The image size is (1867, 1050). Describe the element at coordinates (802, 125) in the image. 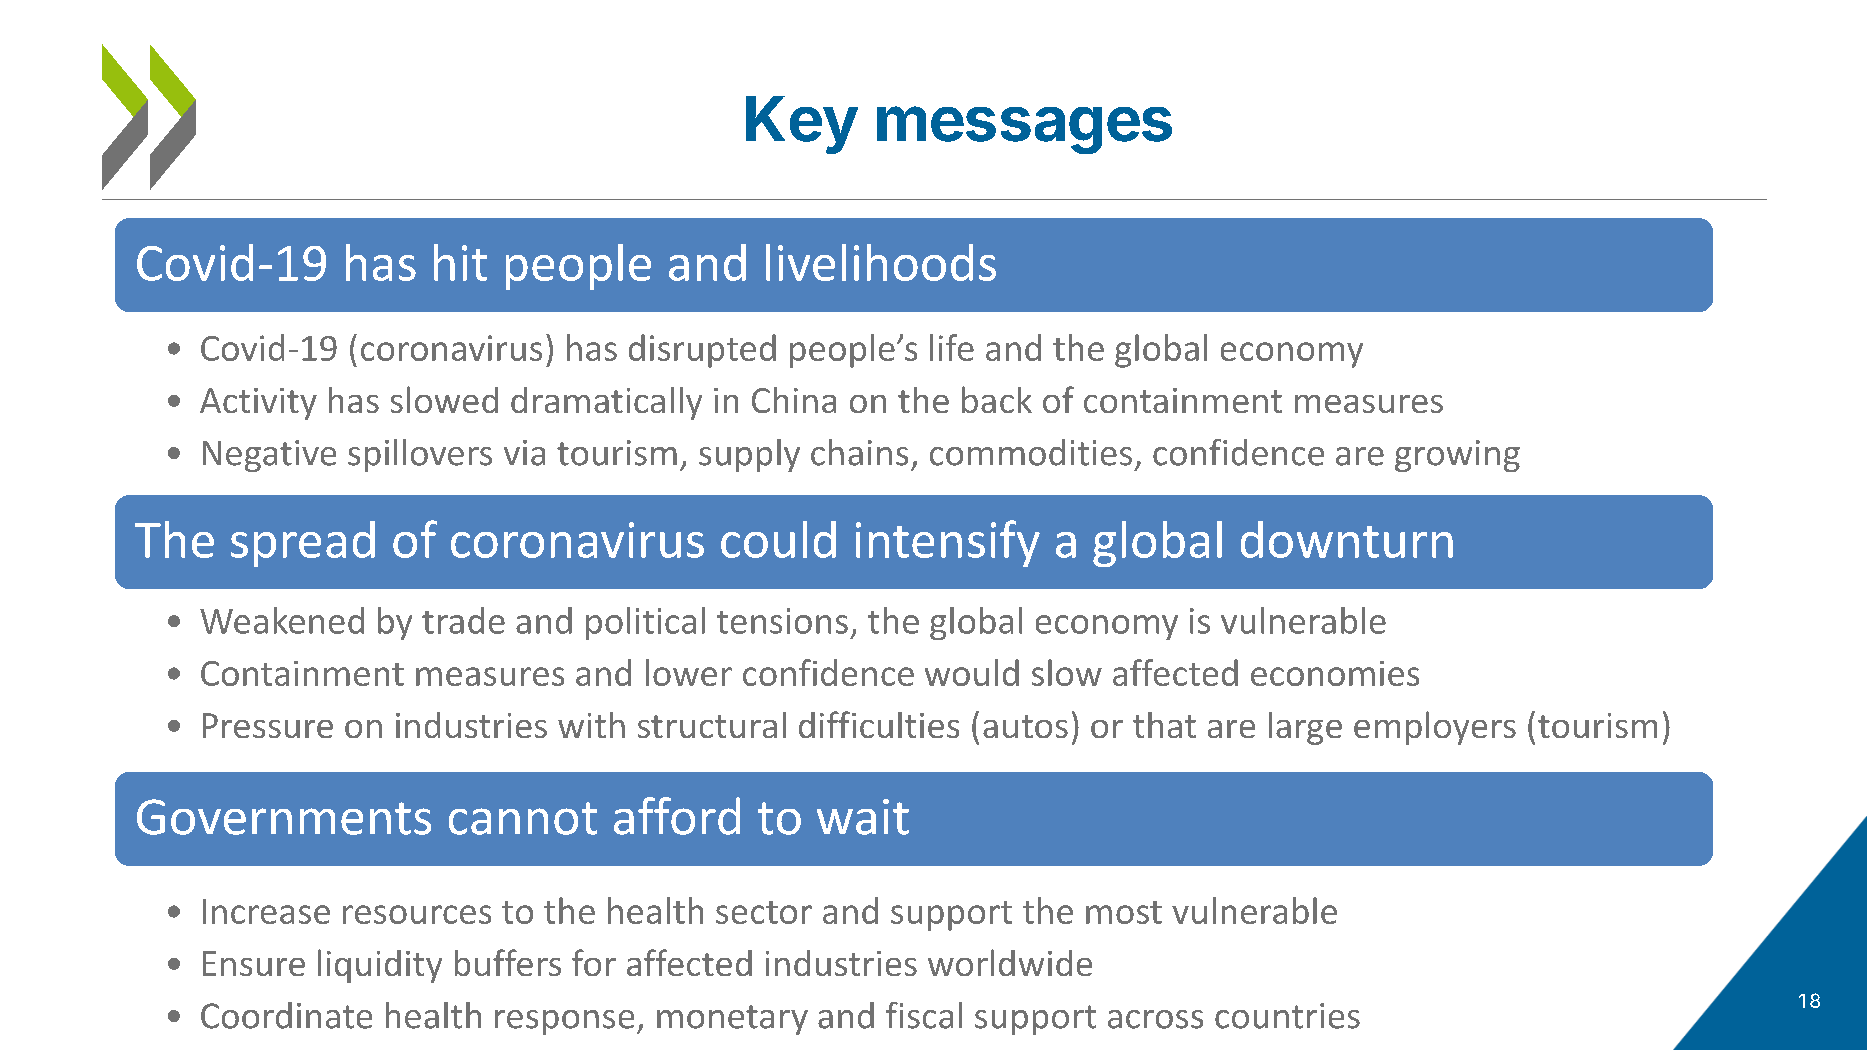

I see `Key` at that location.
